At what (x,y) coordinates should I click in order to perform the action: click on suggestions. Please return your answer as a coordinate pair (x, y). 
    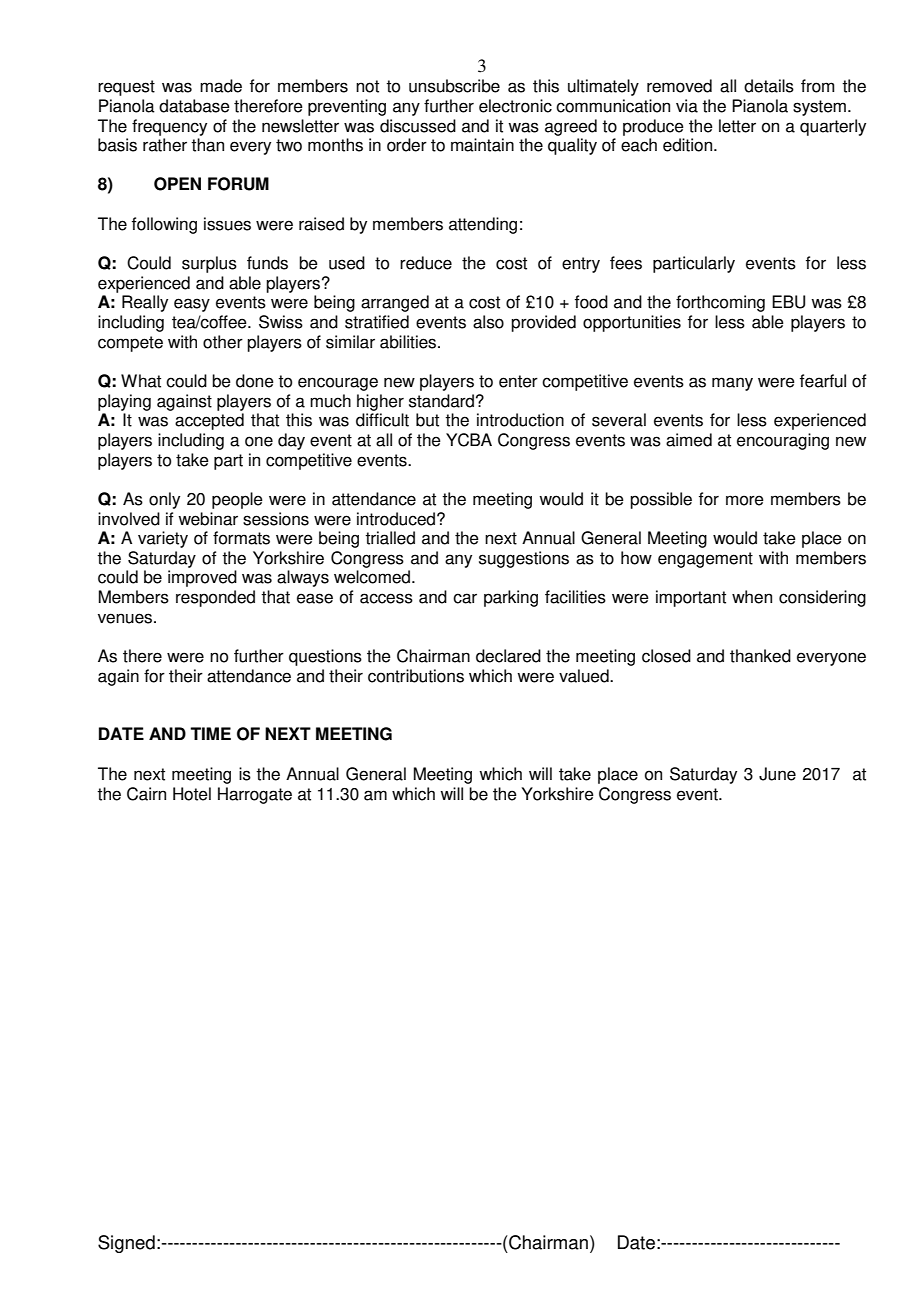
    Looking at the image, I should click on (524, 559).
